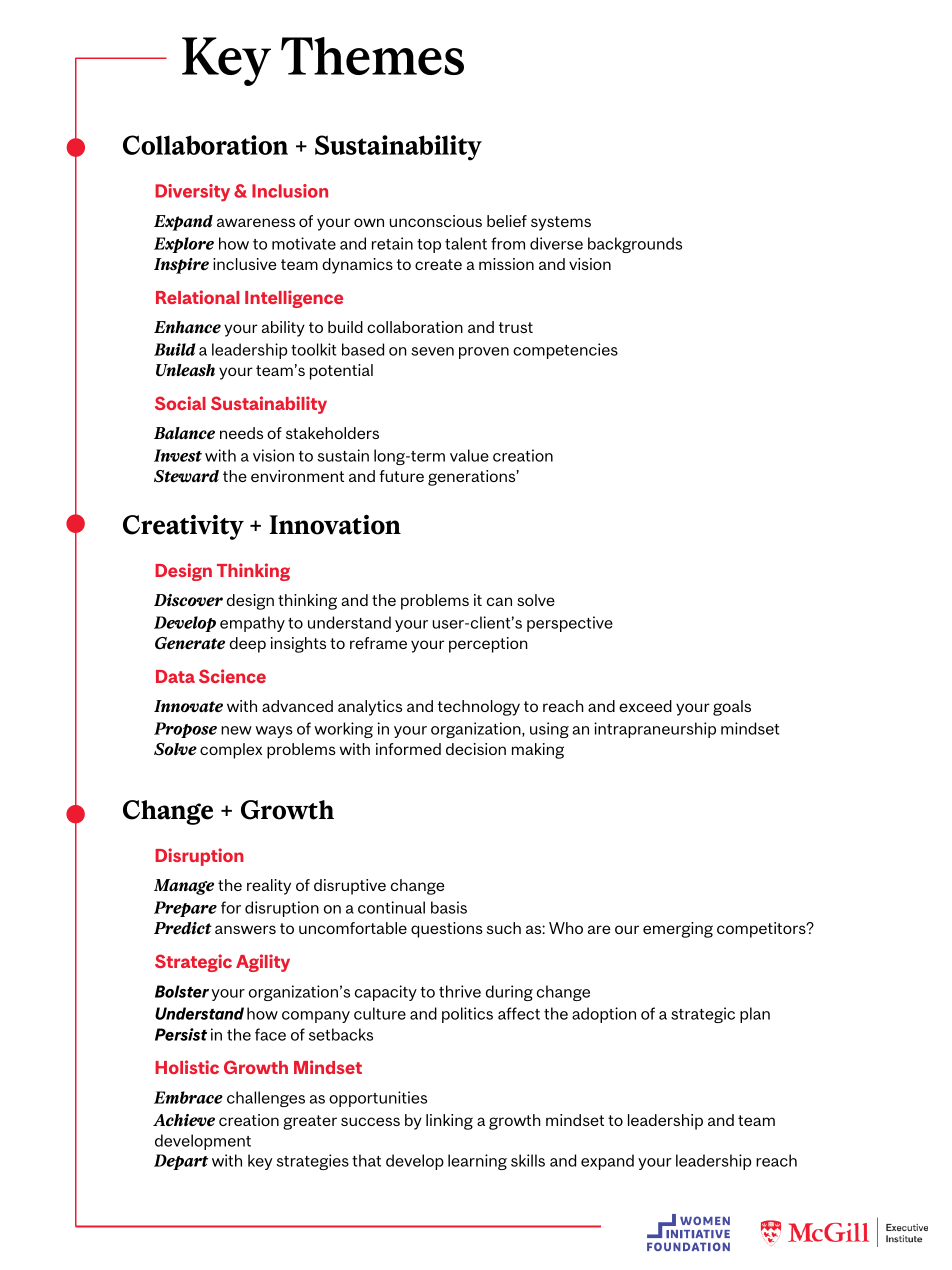 This document has height=1270, width=952. Describe the element at coordinates (266, 1099) in the document. I see `challenges` at that location.
